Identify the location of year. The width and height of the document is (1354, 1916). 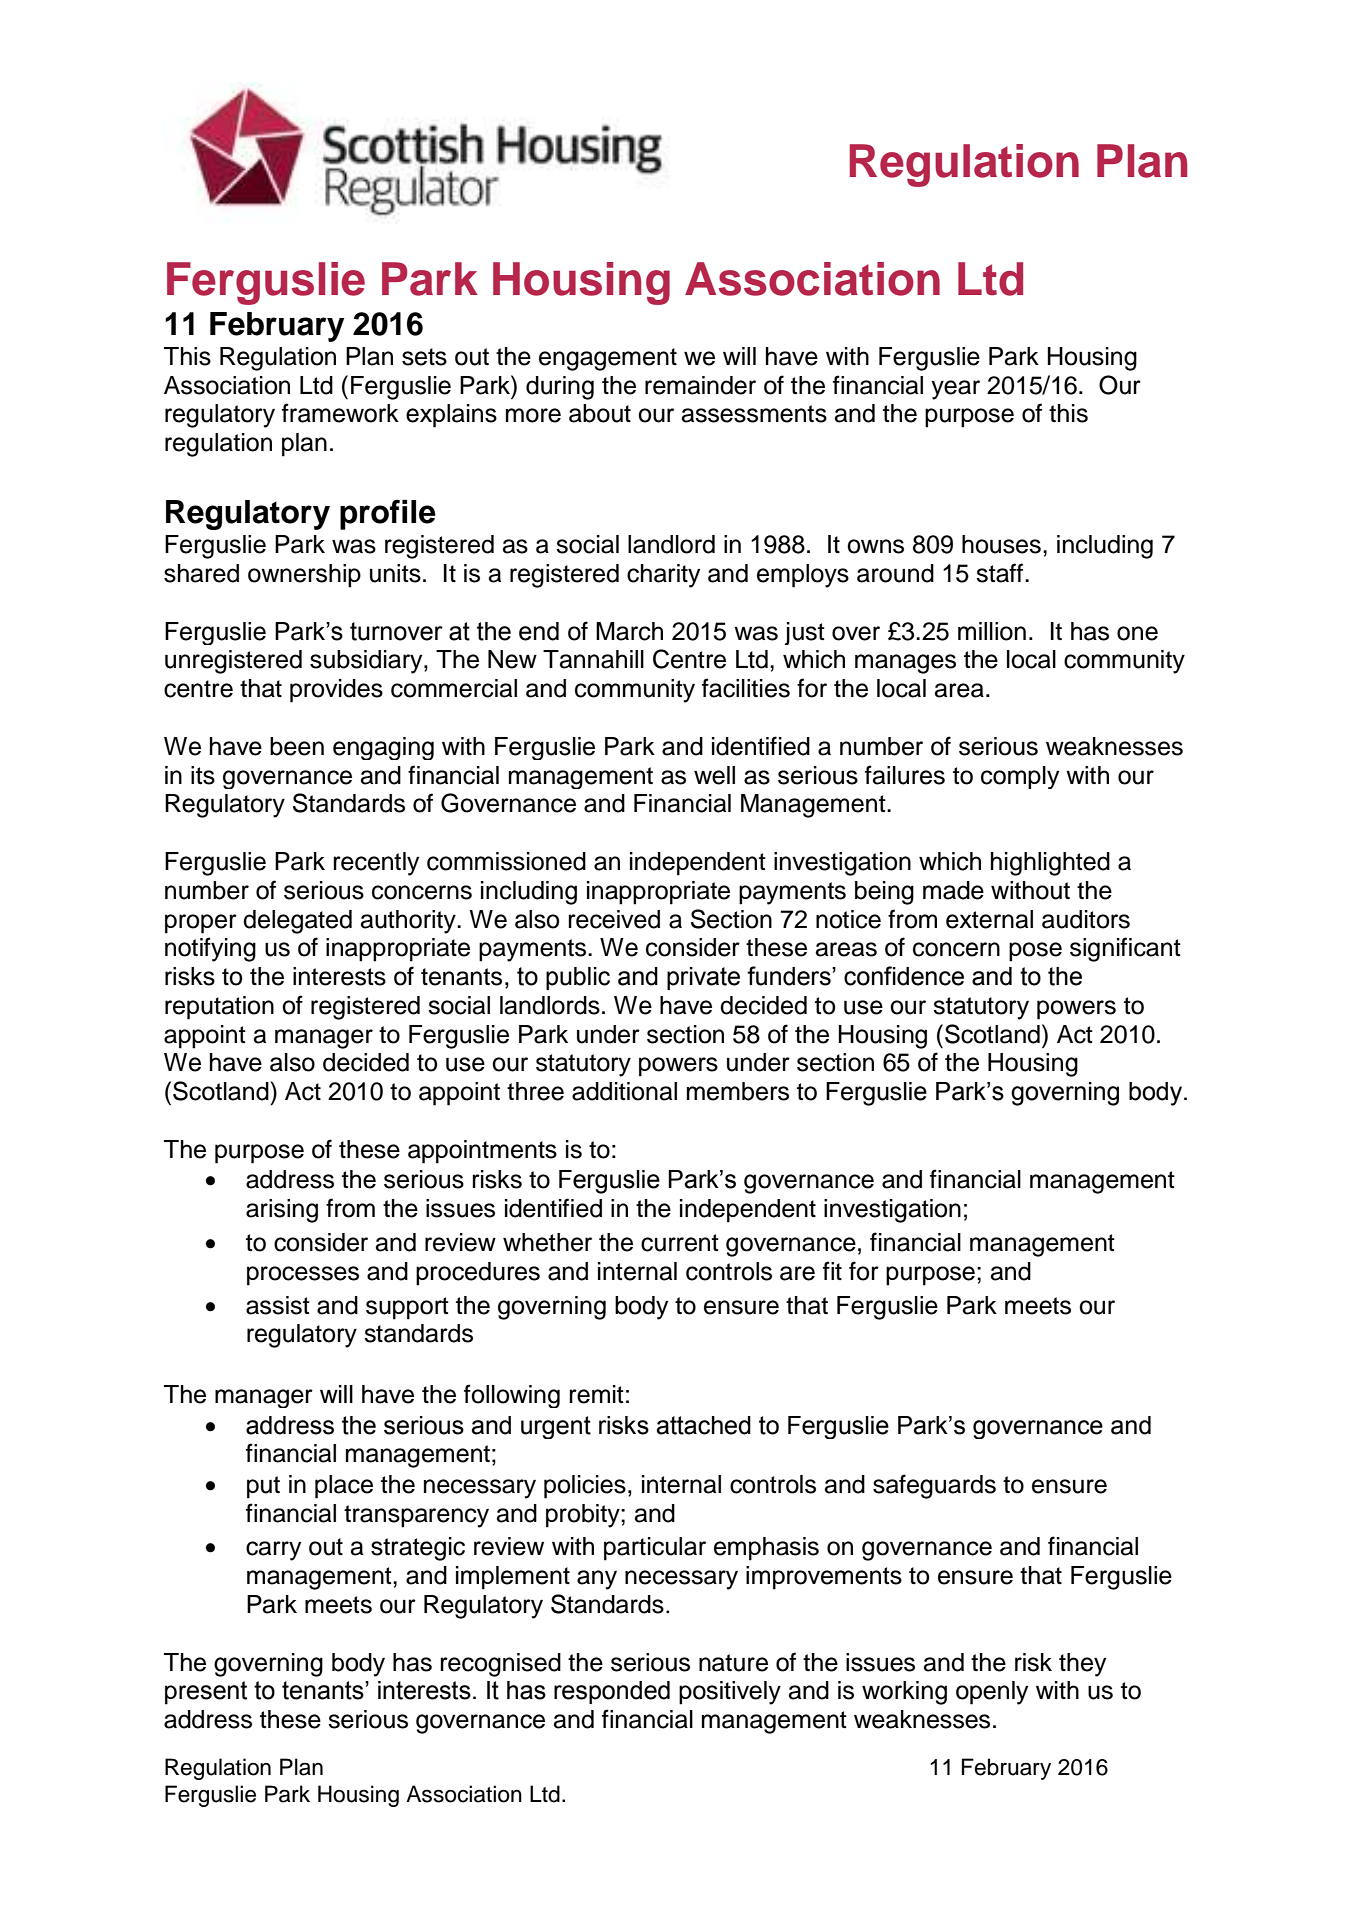
(955, 390).
